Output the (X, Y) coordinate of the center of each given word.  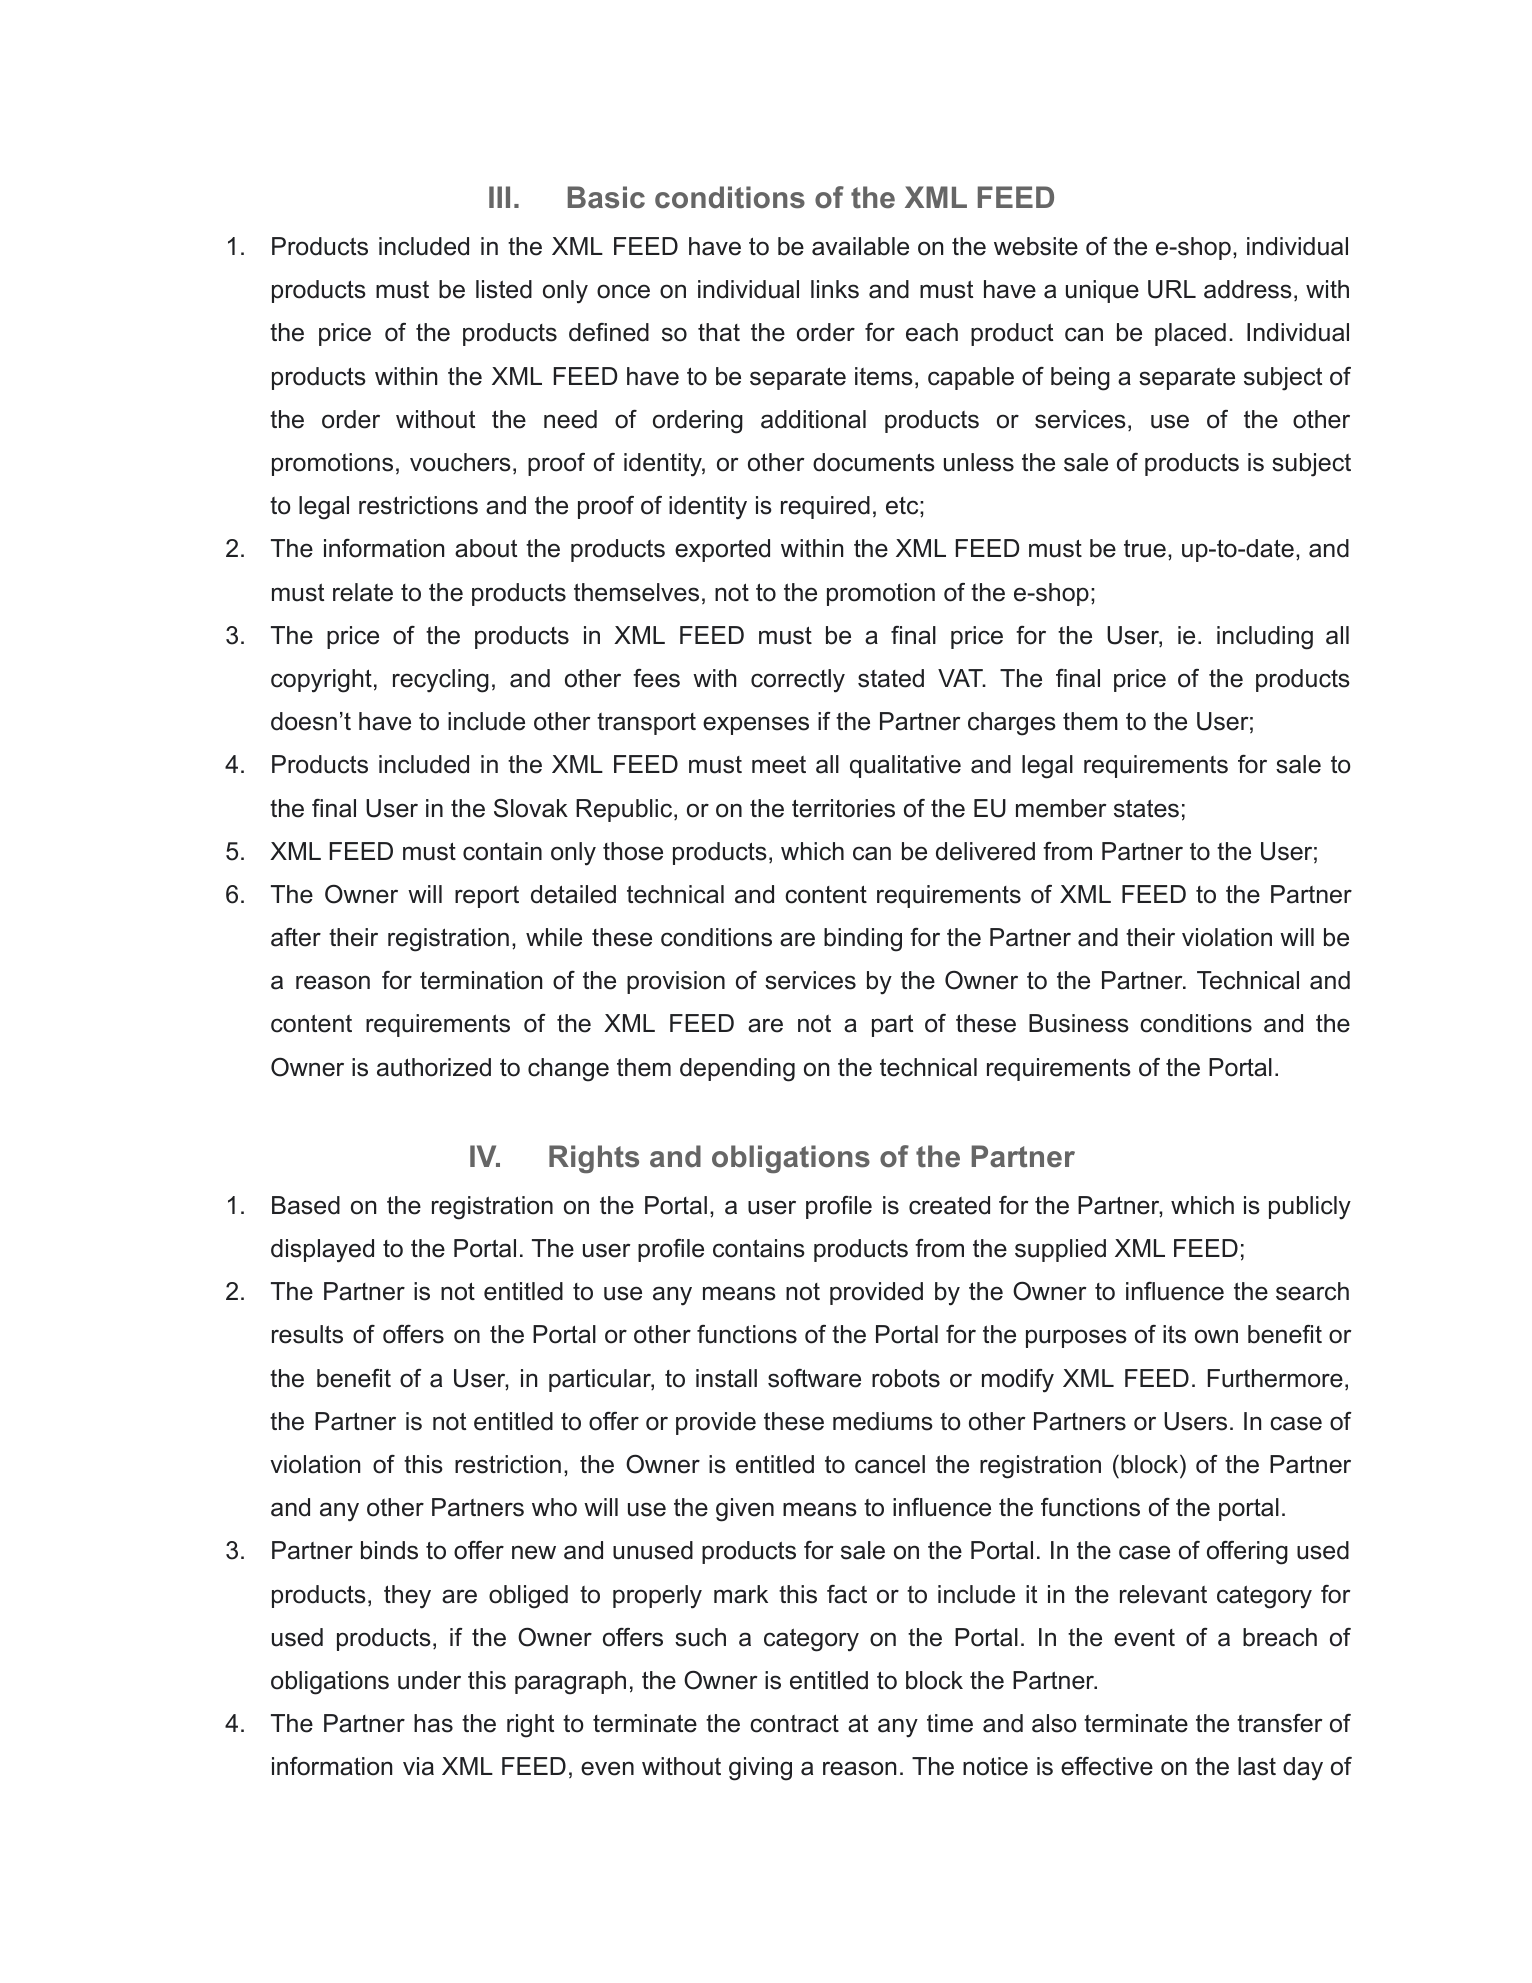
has (433, 1723)
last (1257, 1766)
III (499, 197)
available (860, 246)
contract (794, 1723)
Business (1079, 1023)
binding (863, 940)
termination (481, 980)
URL (1172, 289)
